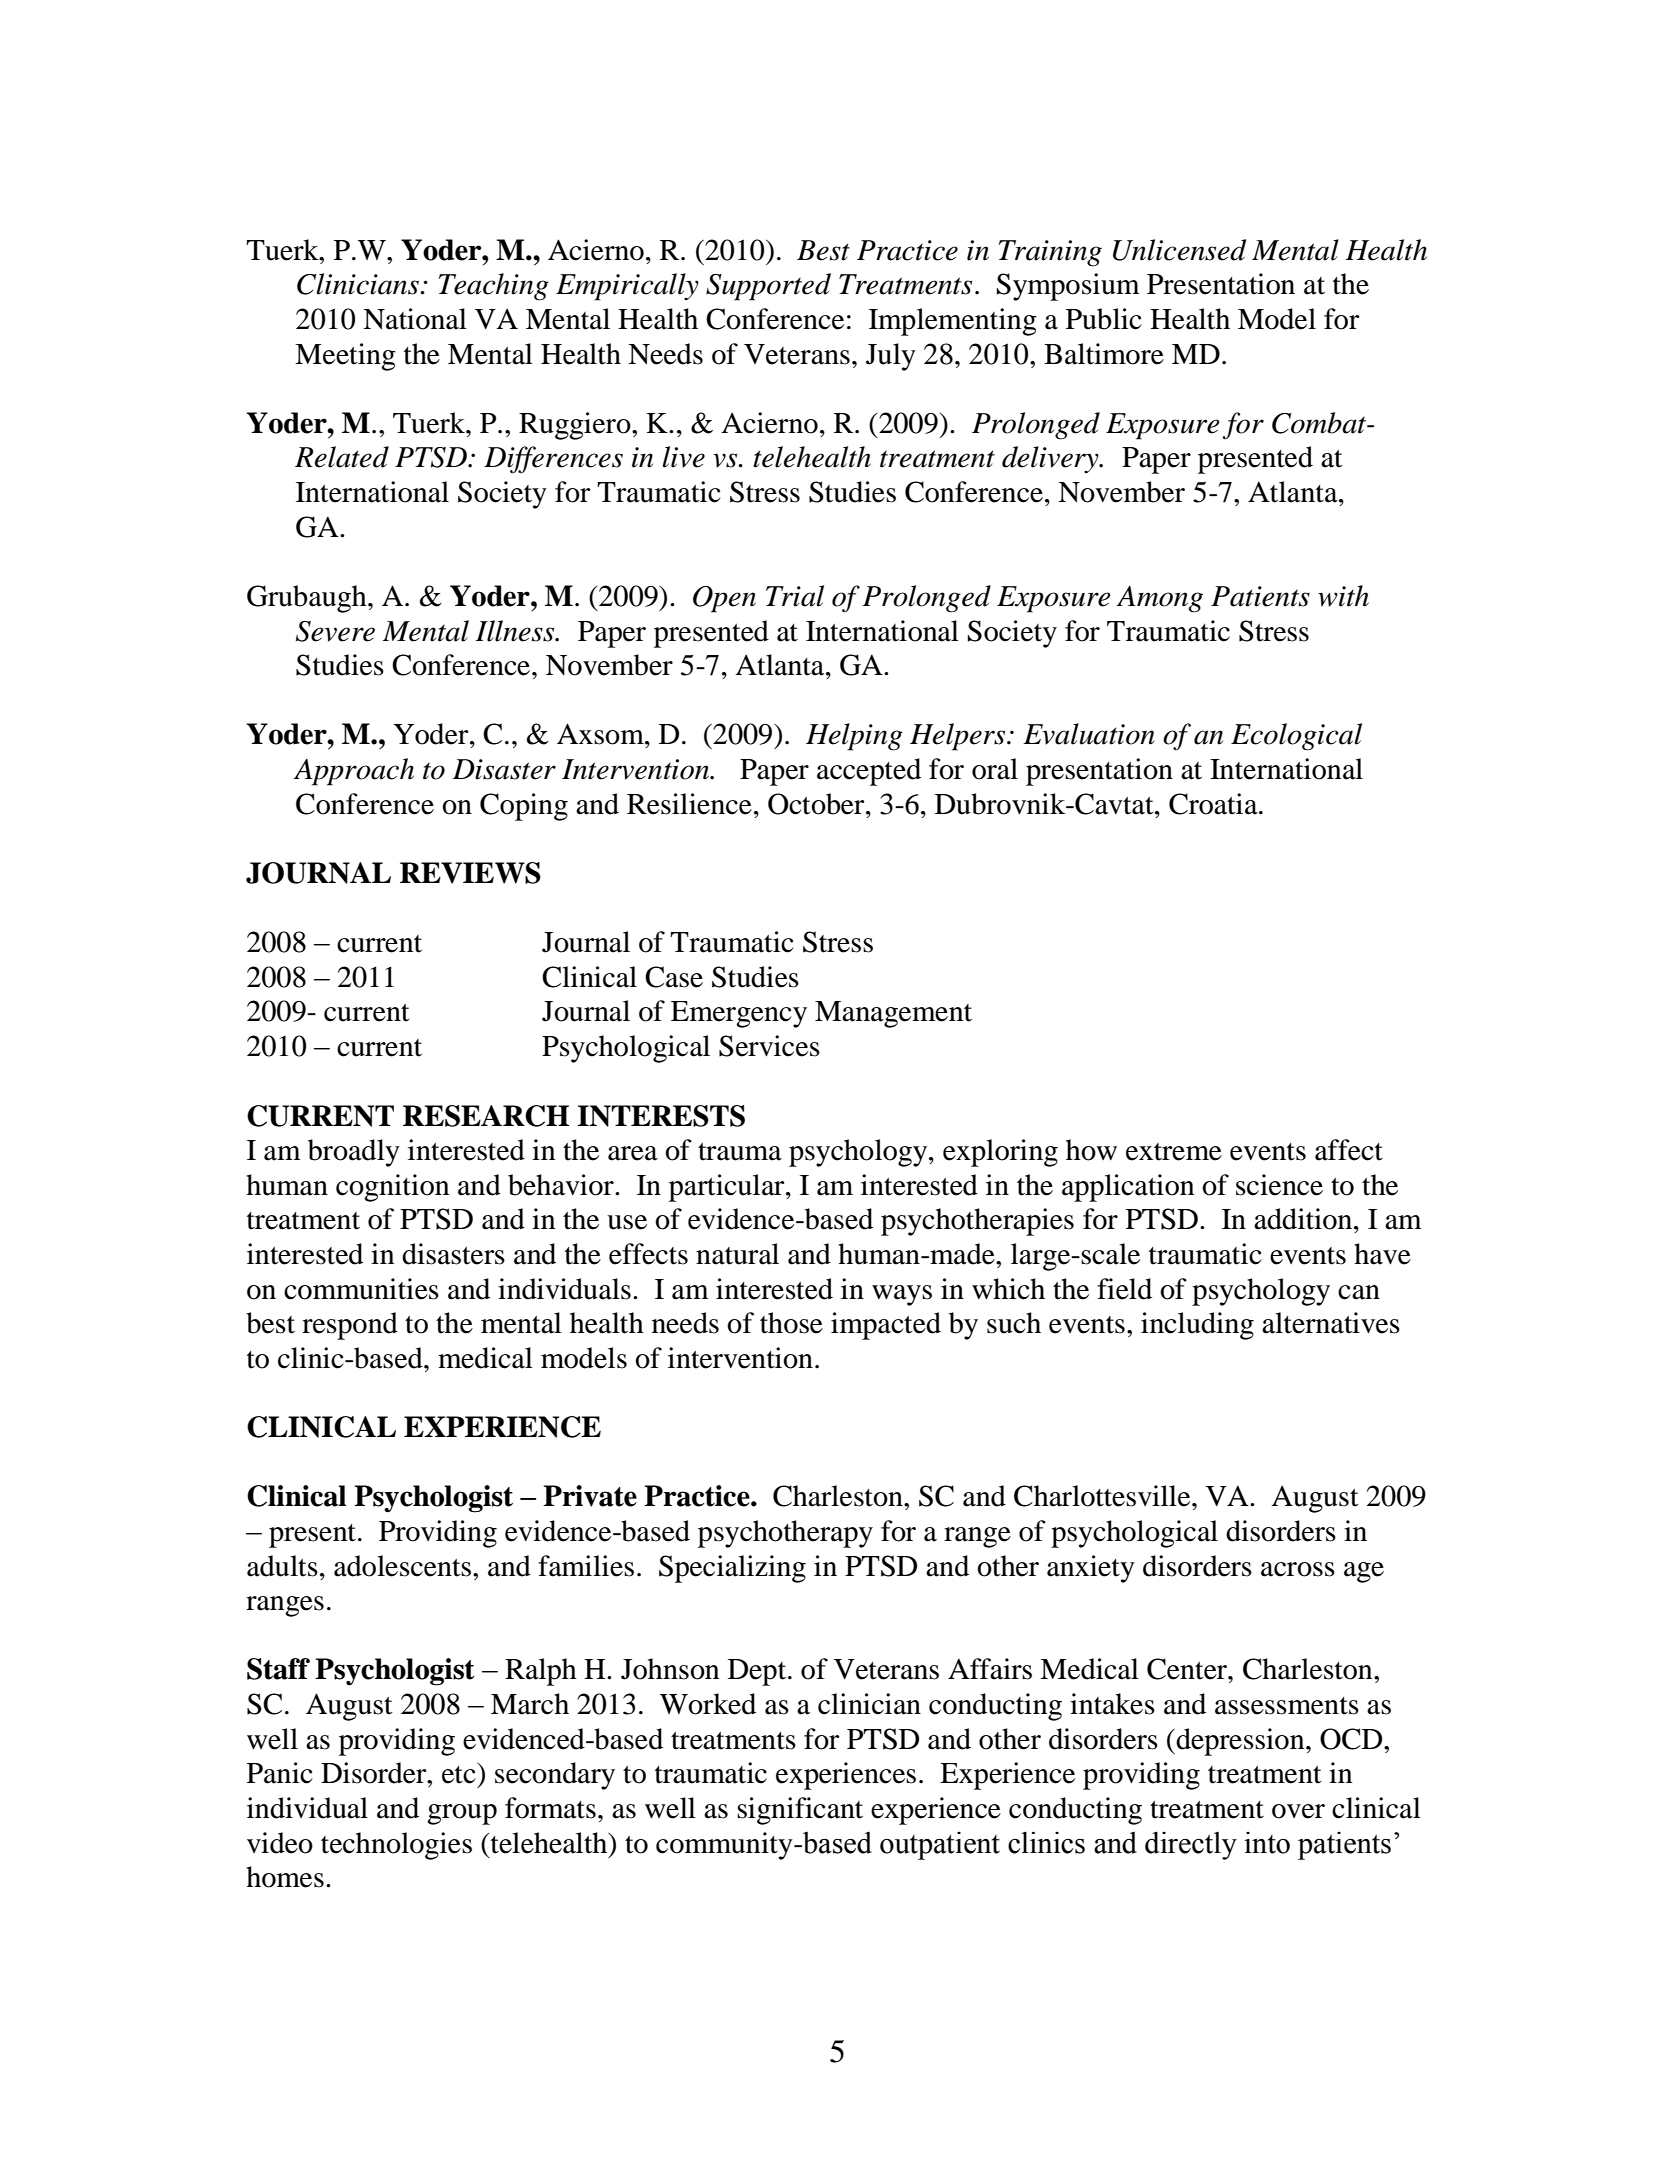 The image size is (1675, 2168). I want to click on Approach, so click(354, 772).
